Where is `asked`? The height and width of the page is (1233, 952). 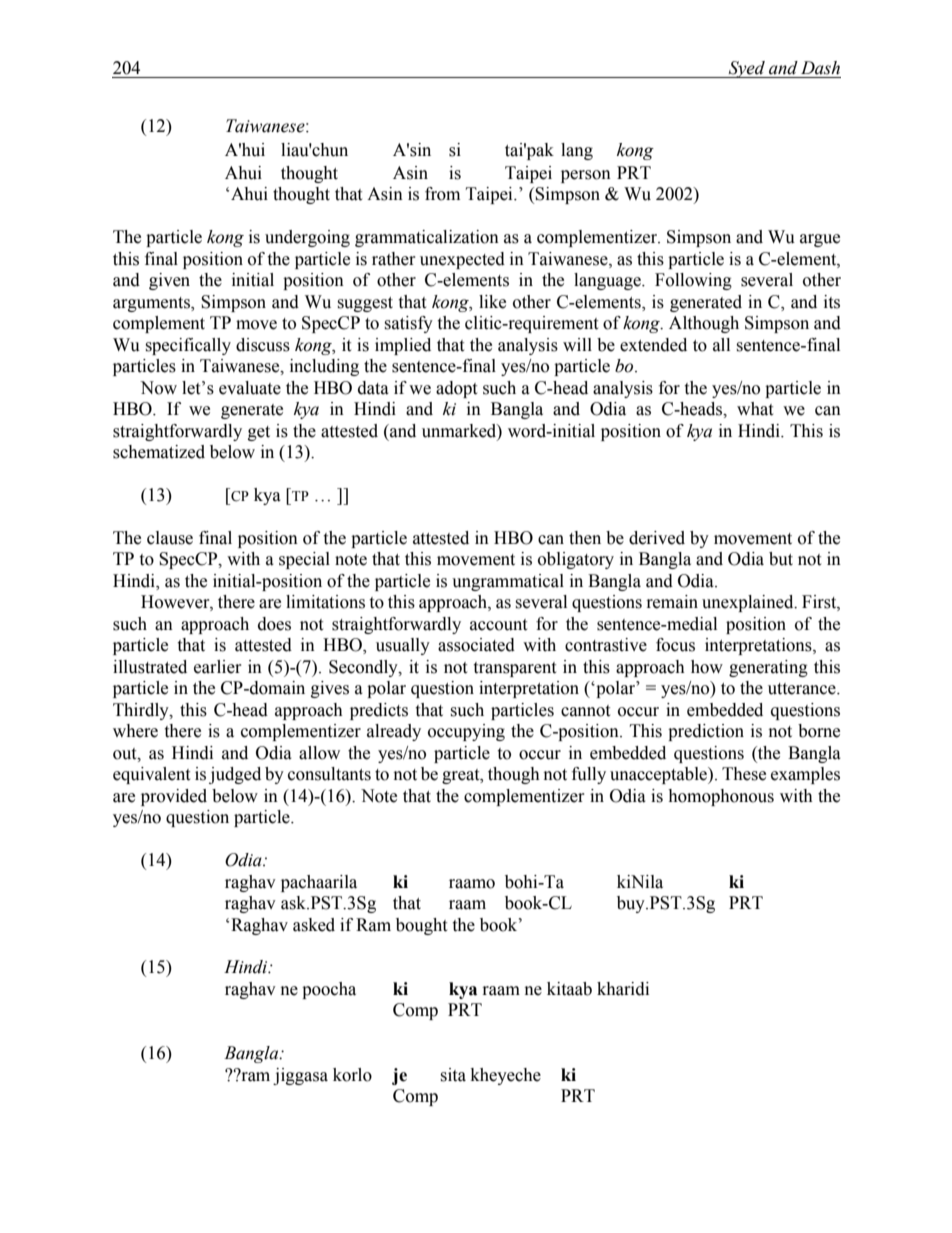
asked is located at coordinates (314, 925).
